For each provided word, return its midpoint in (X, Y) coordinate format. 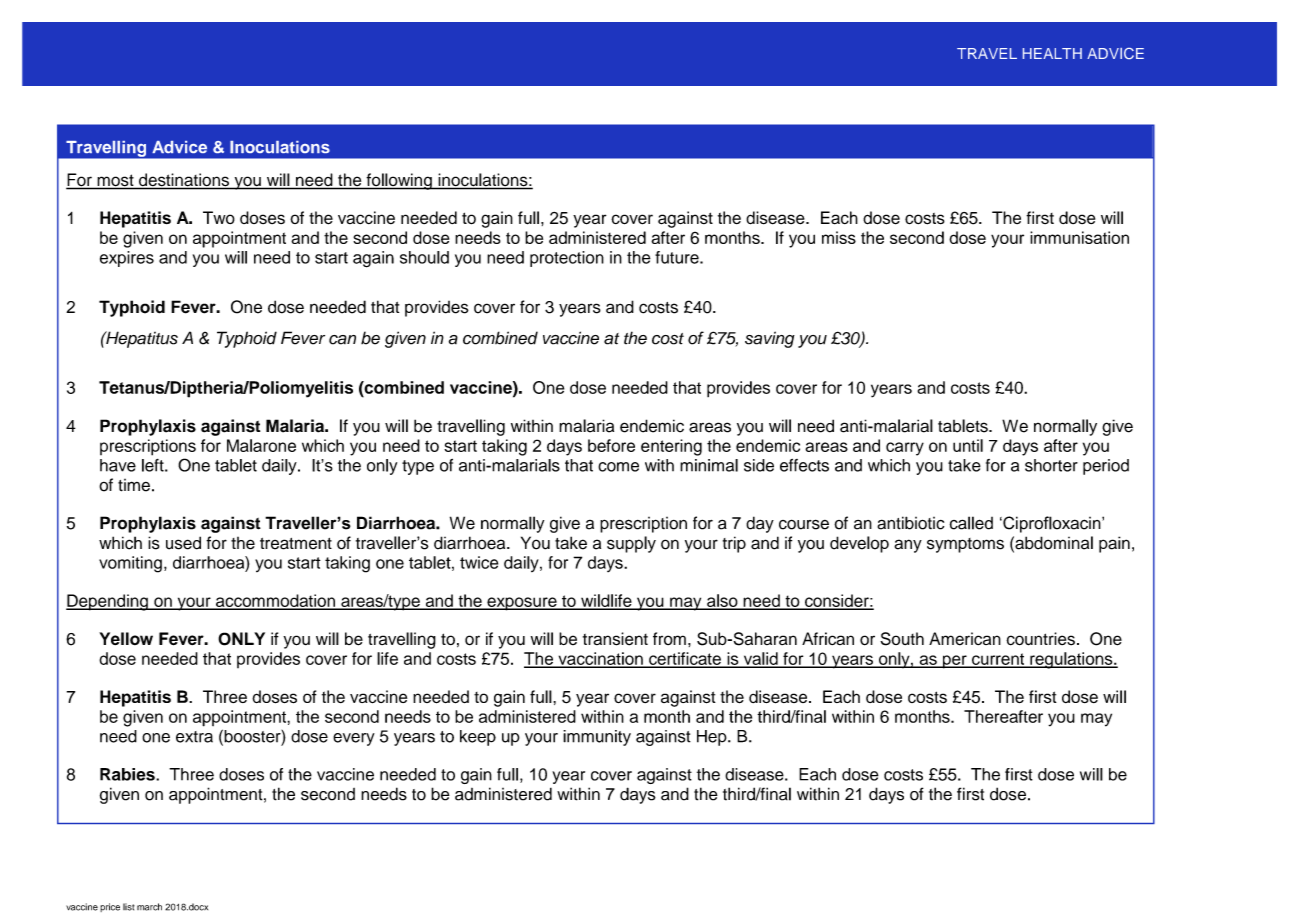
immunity (597, 738)
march (149, 907)
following (399, 181)
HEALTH (1052, 53)
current (998, 660)
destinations (184, 181)
